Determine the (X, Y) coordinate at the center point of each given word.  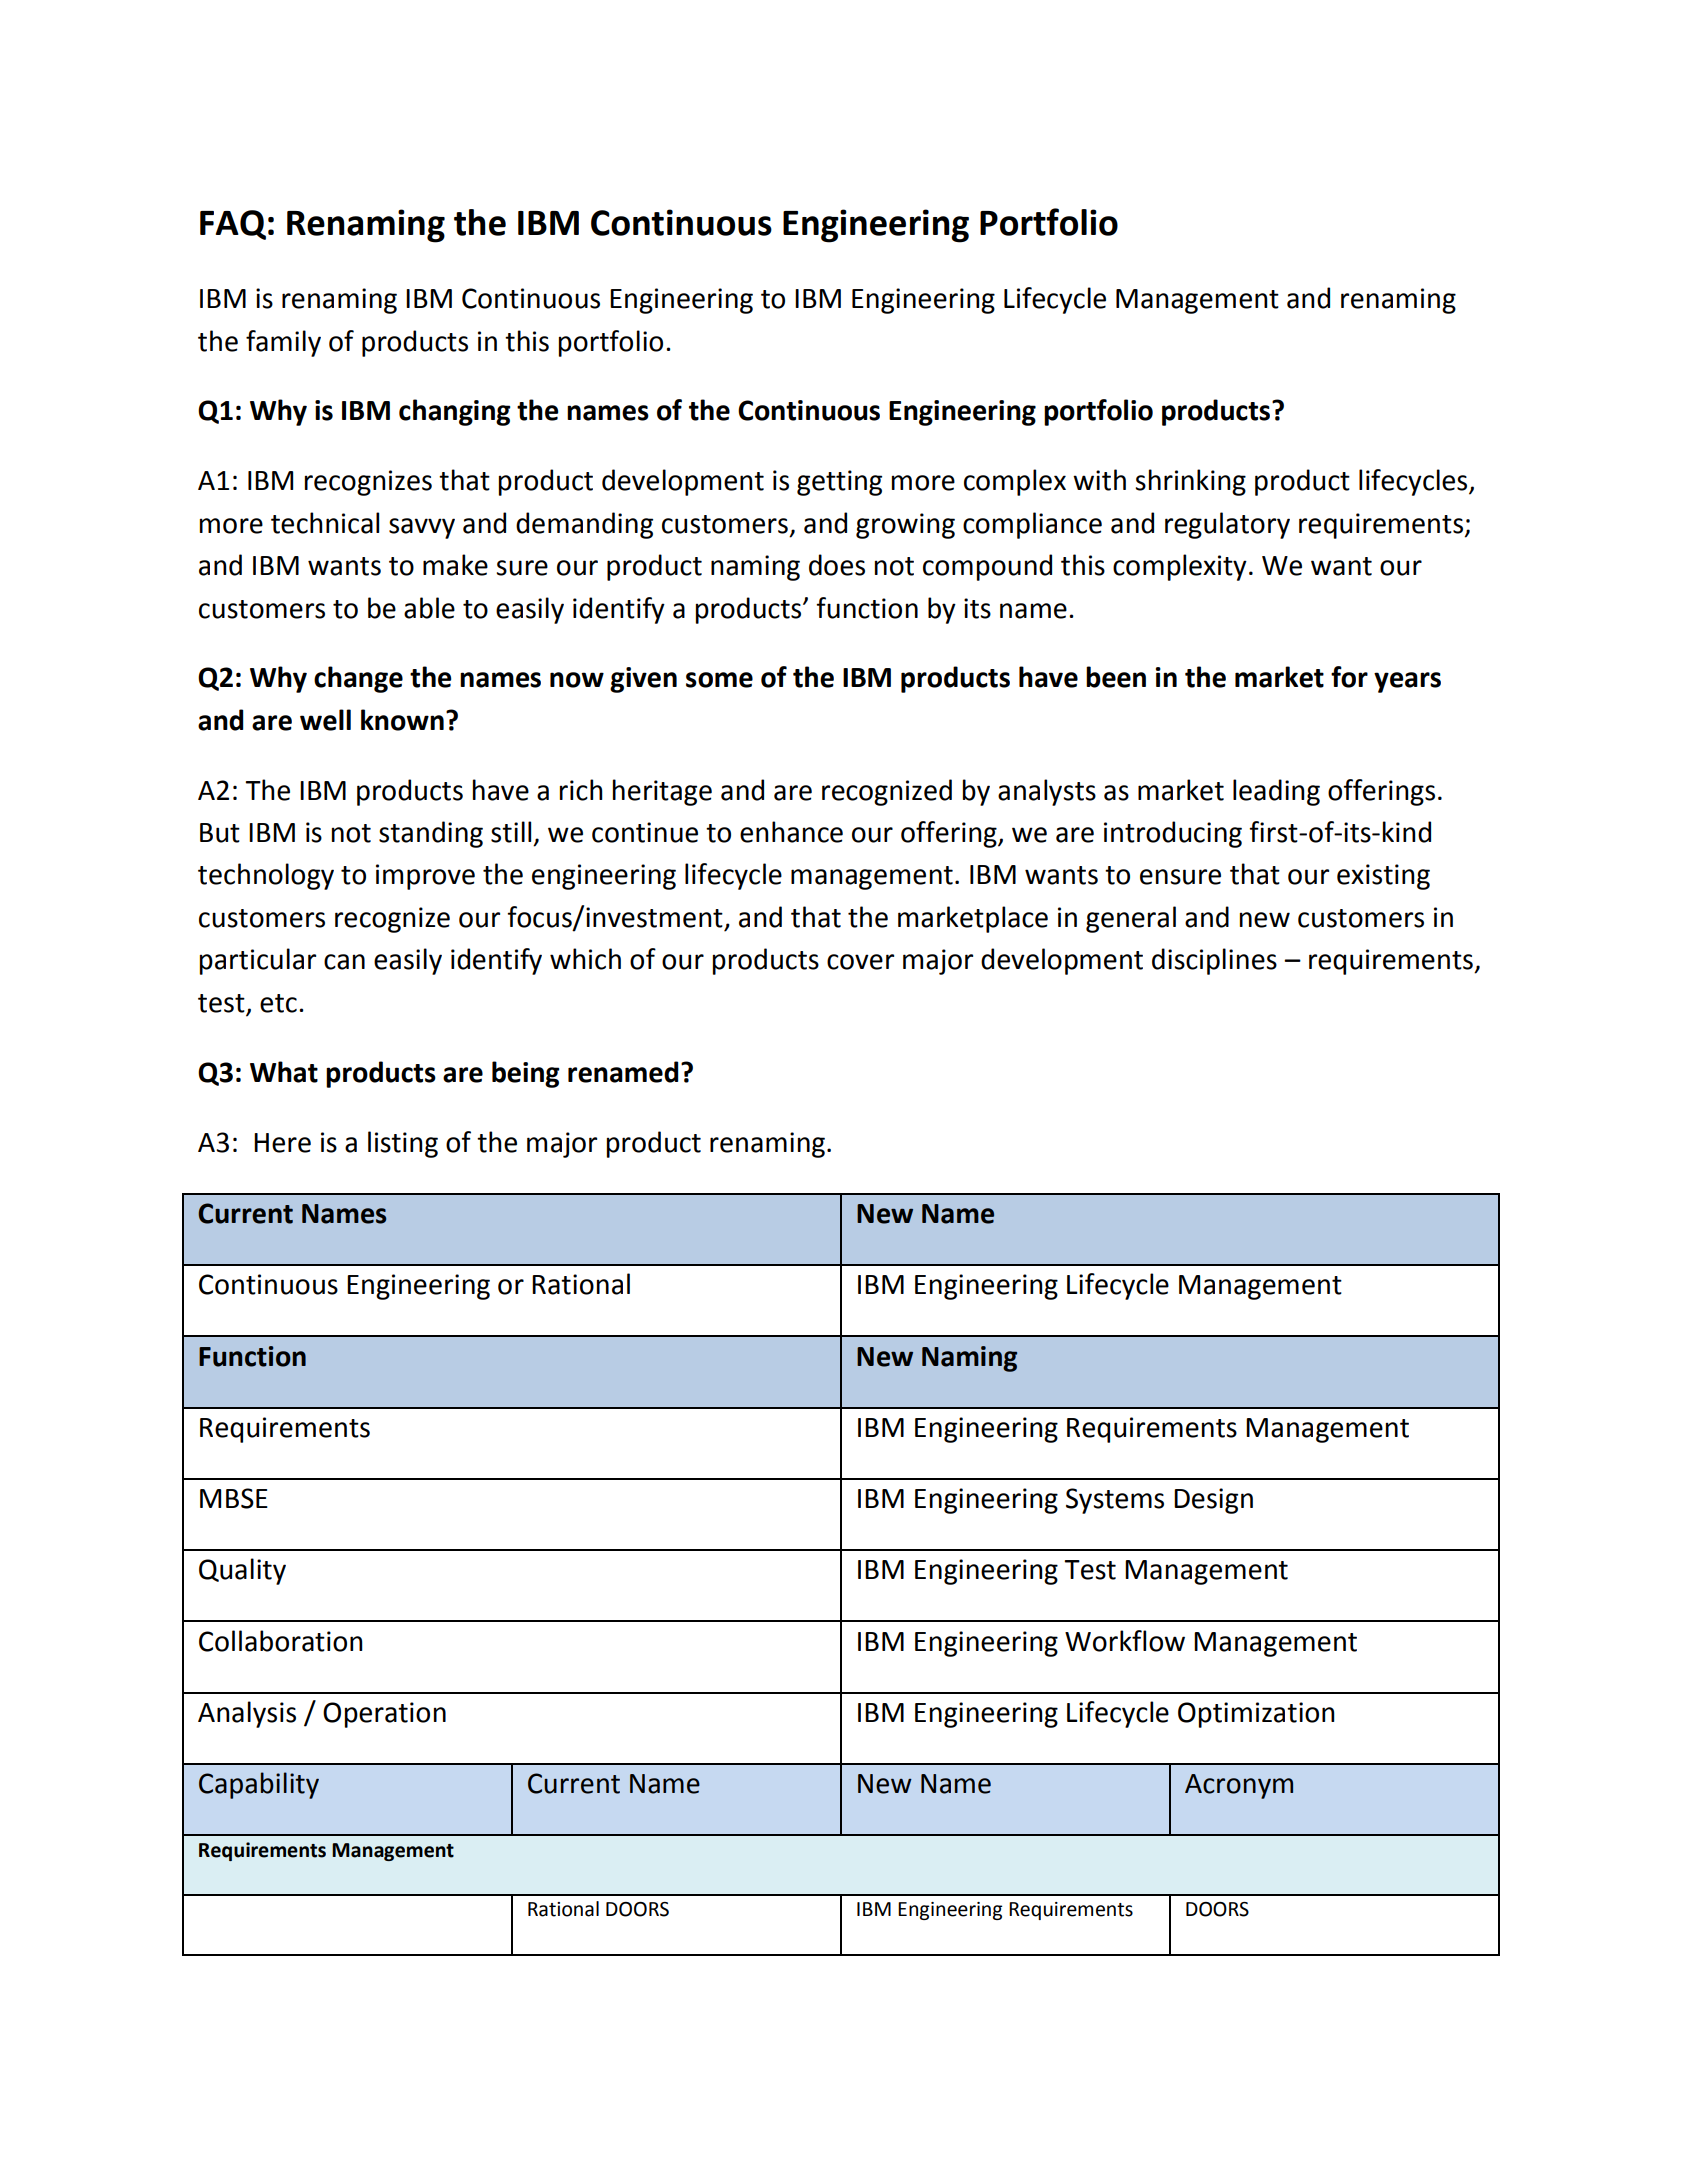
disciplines (1214, 961)
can (344, 962)
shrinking (1190, 482)
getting (839, 483)
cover (860, 962)
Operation (384, 1715)
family (283, 343)
